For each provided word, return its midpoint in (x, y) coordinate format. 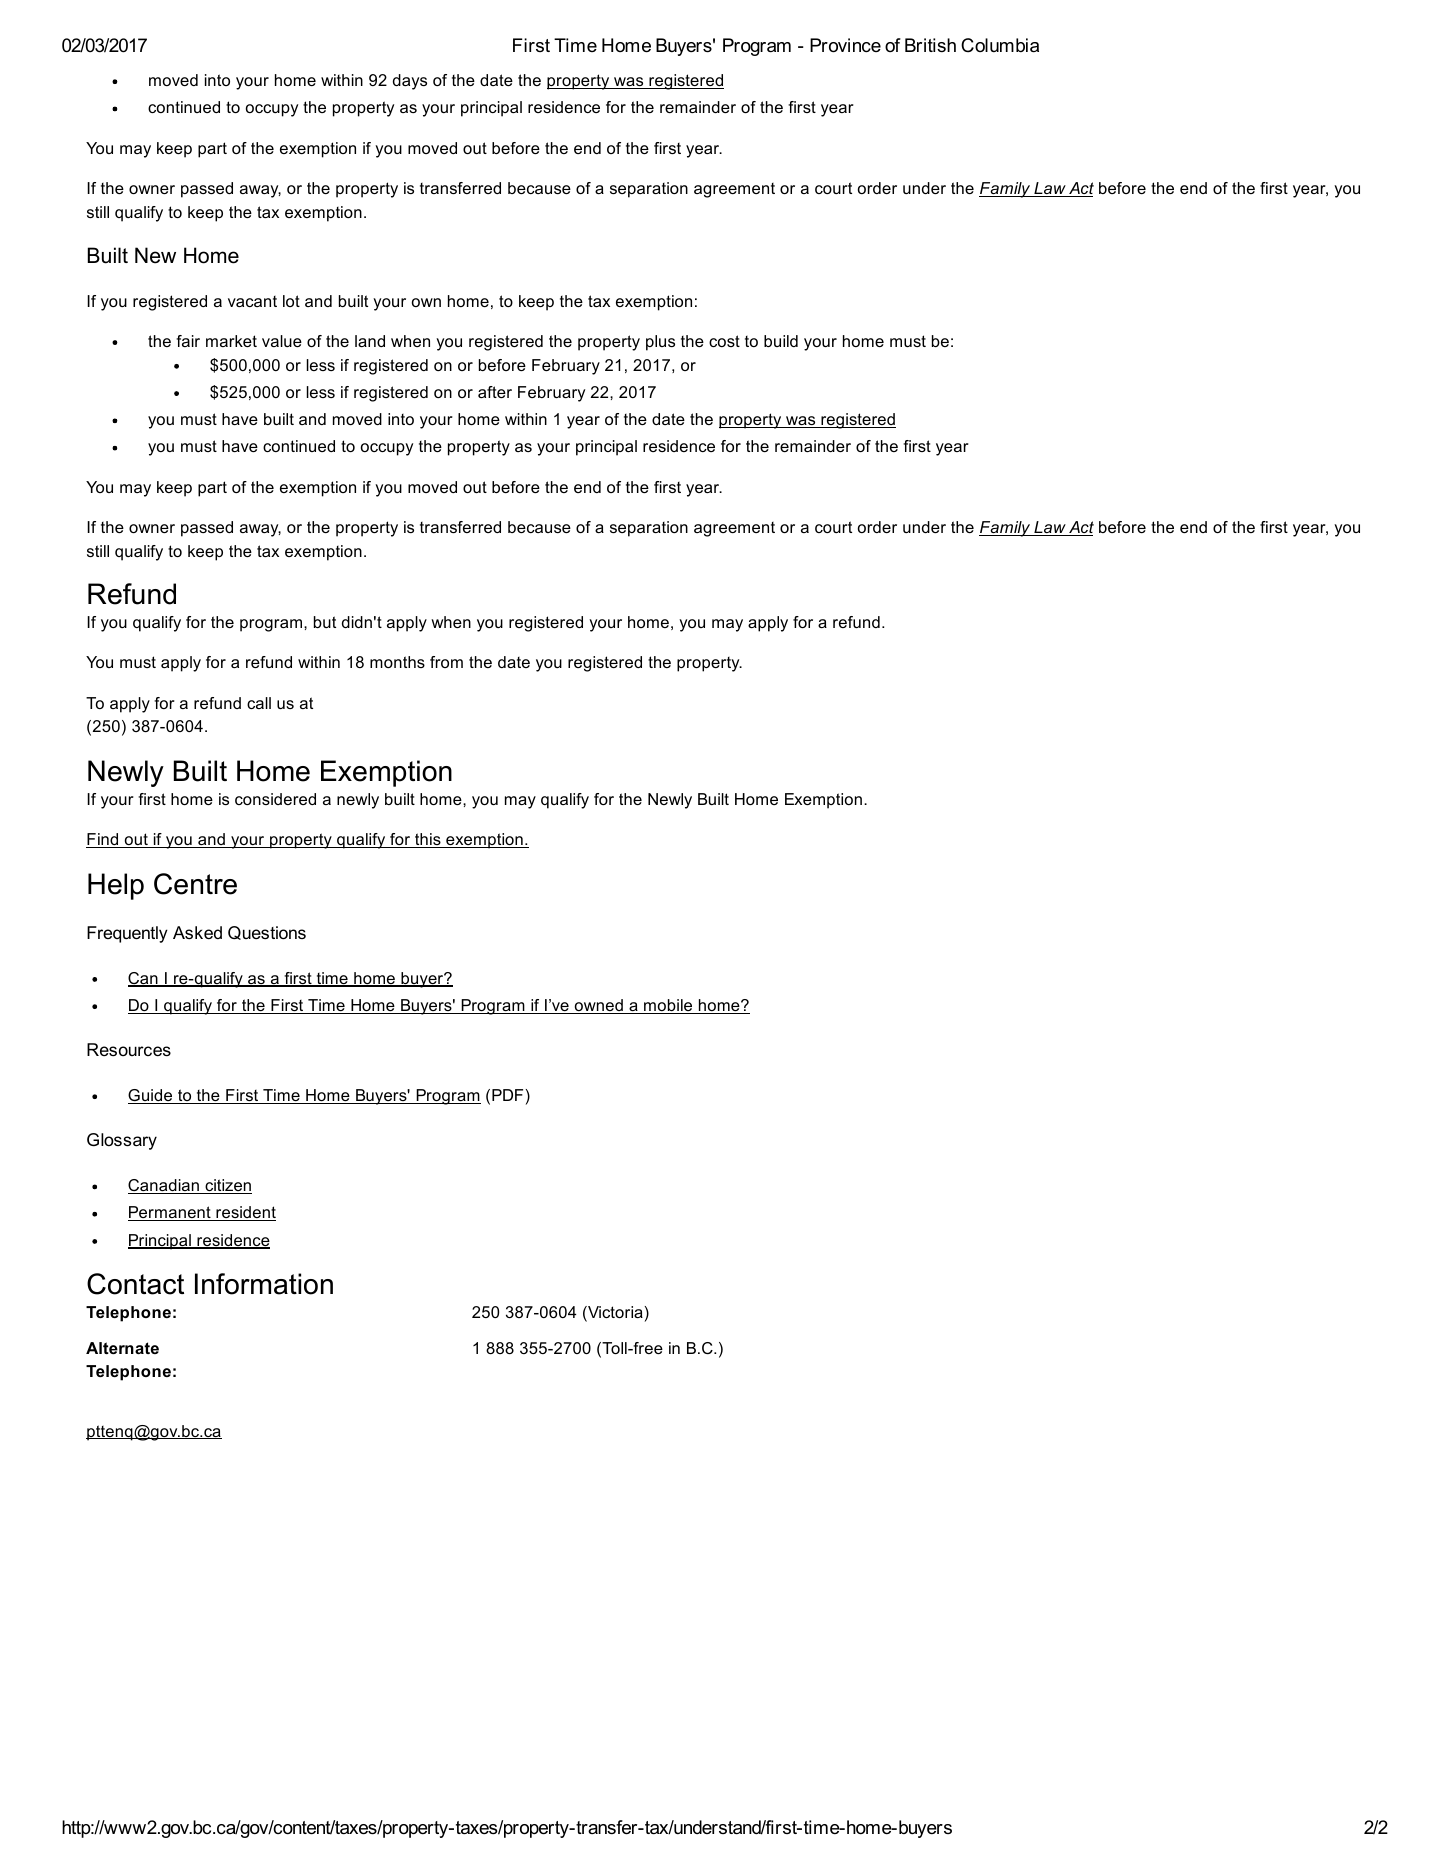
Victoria (614, 1313)
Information (264, 1284)
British (930, 45)
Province (845, 45)
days (410, 82)
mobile (668, 1006)
